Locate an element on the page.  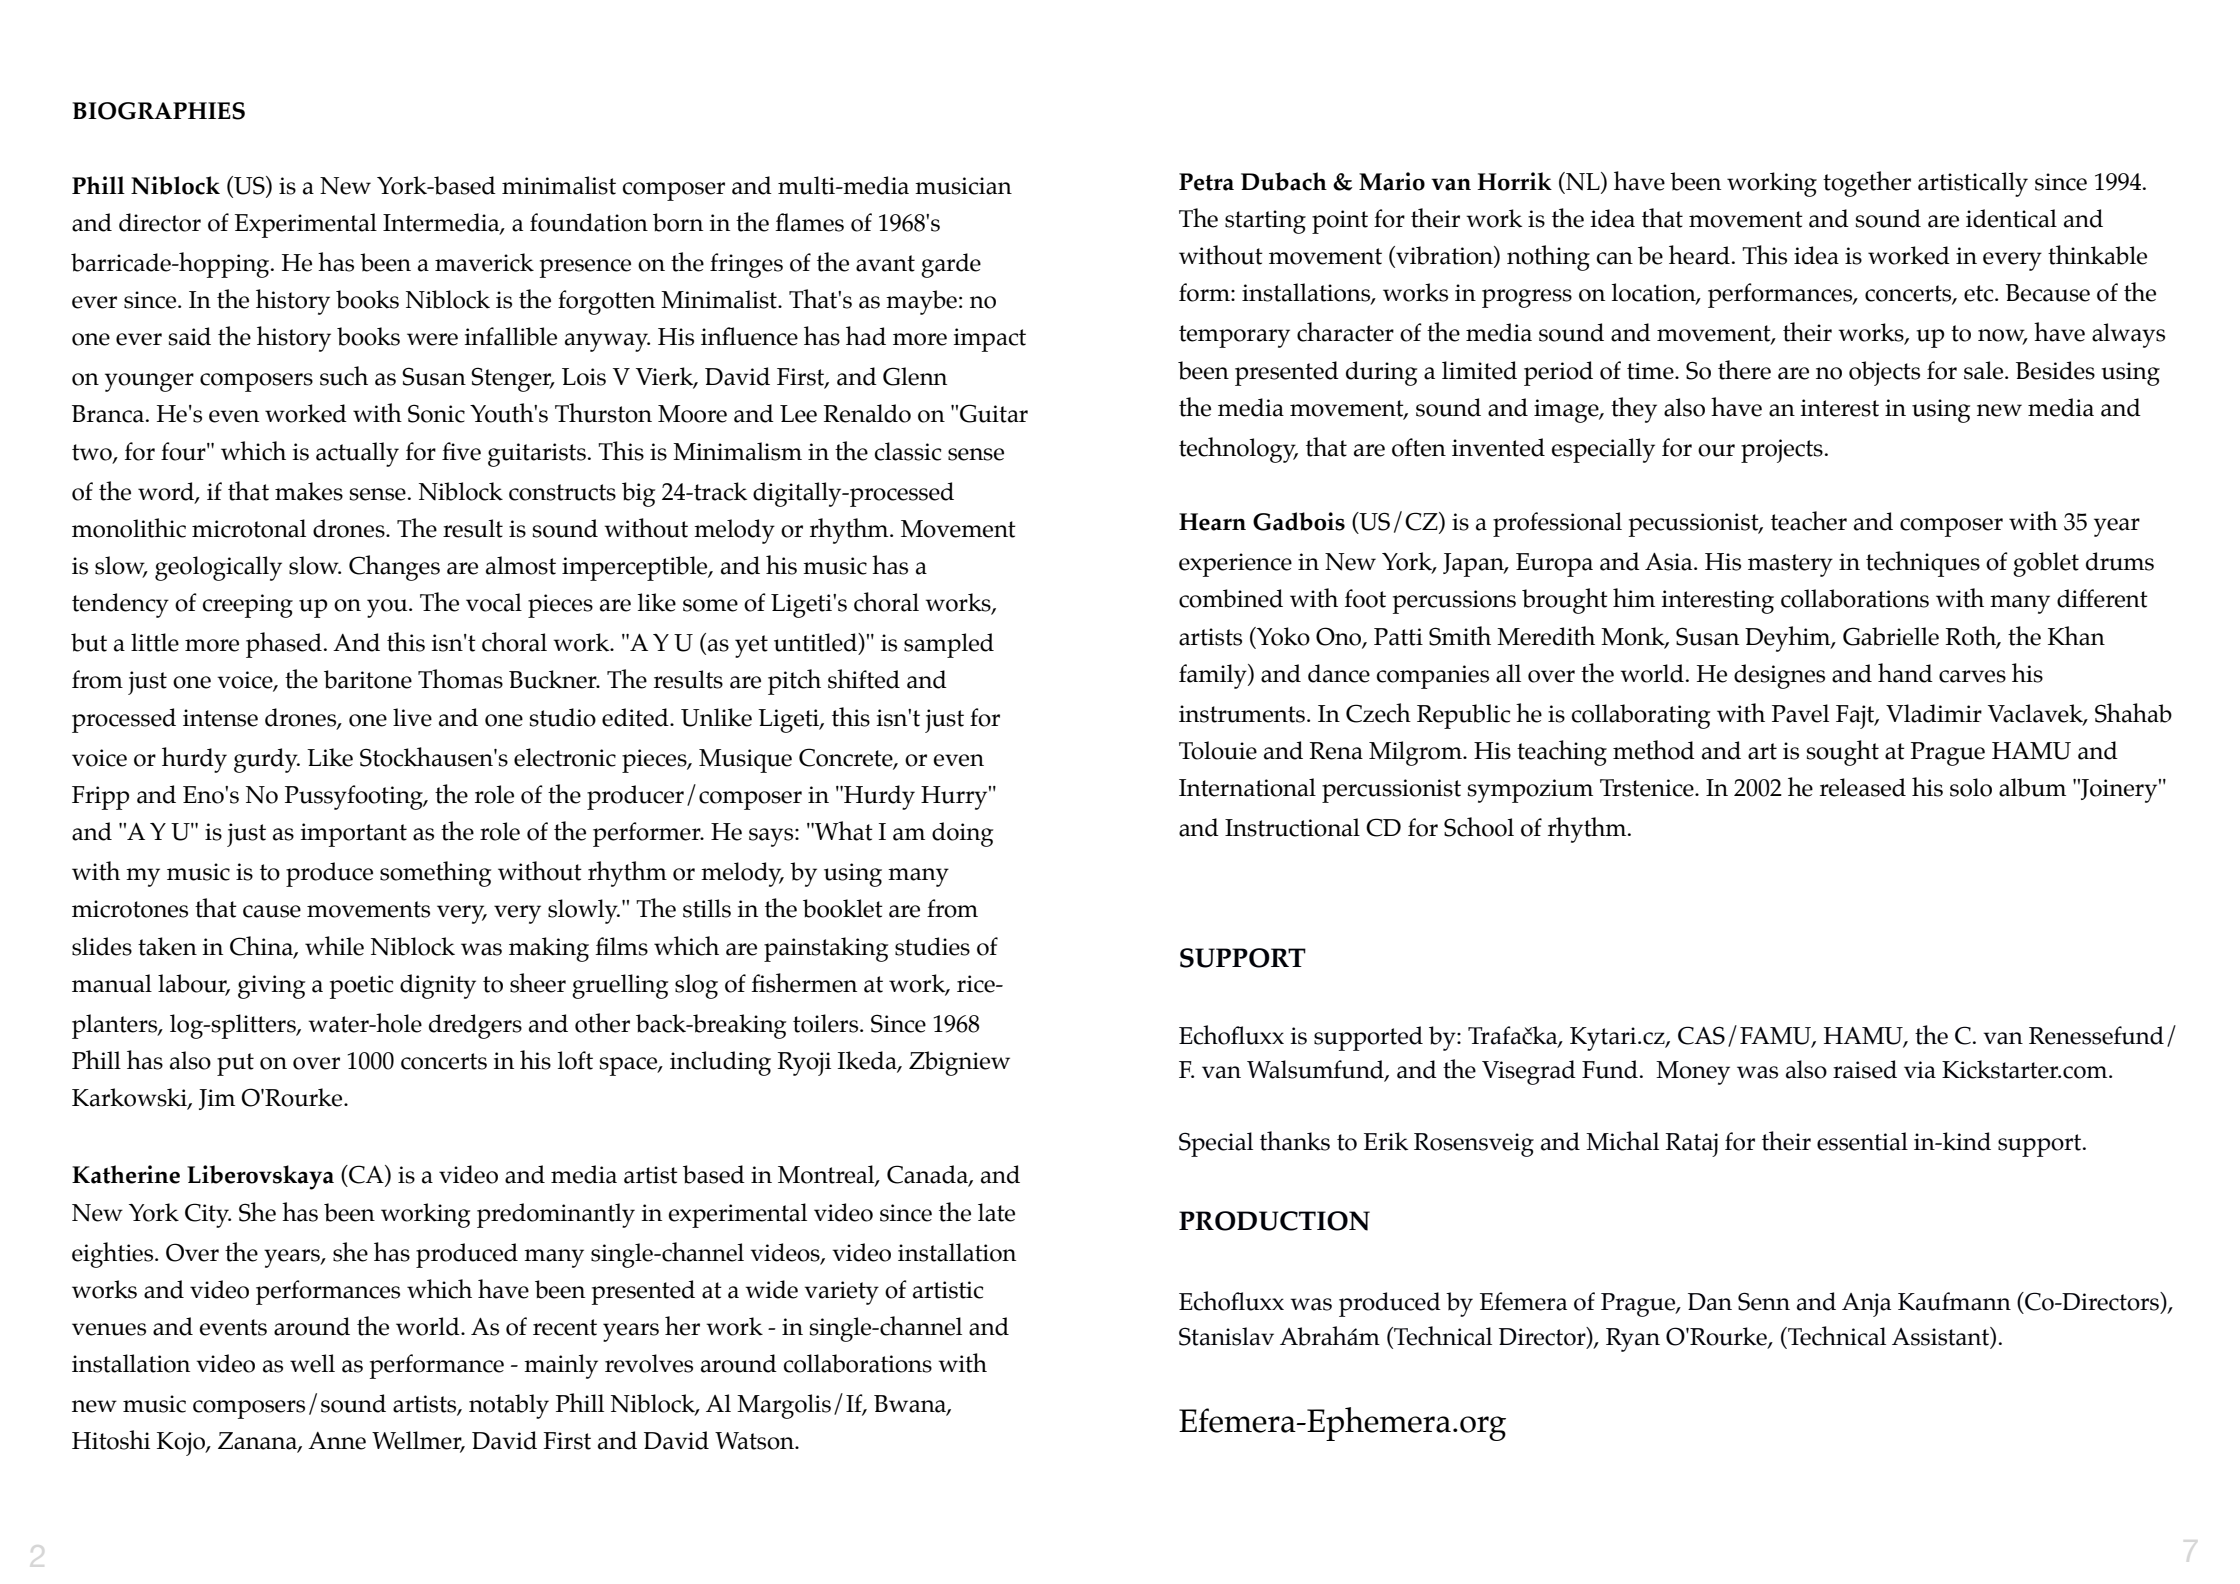
BIOGRAPHIES is located at coordinates (158, 111).
